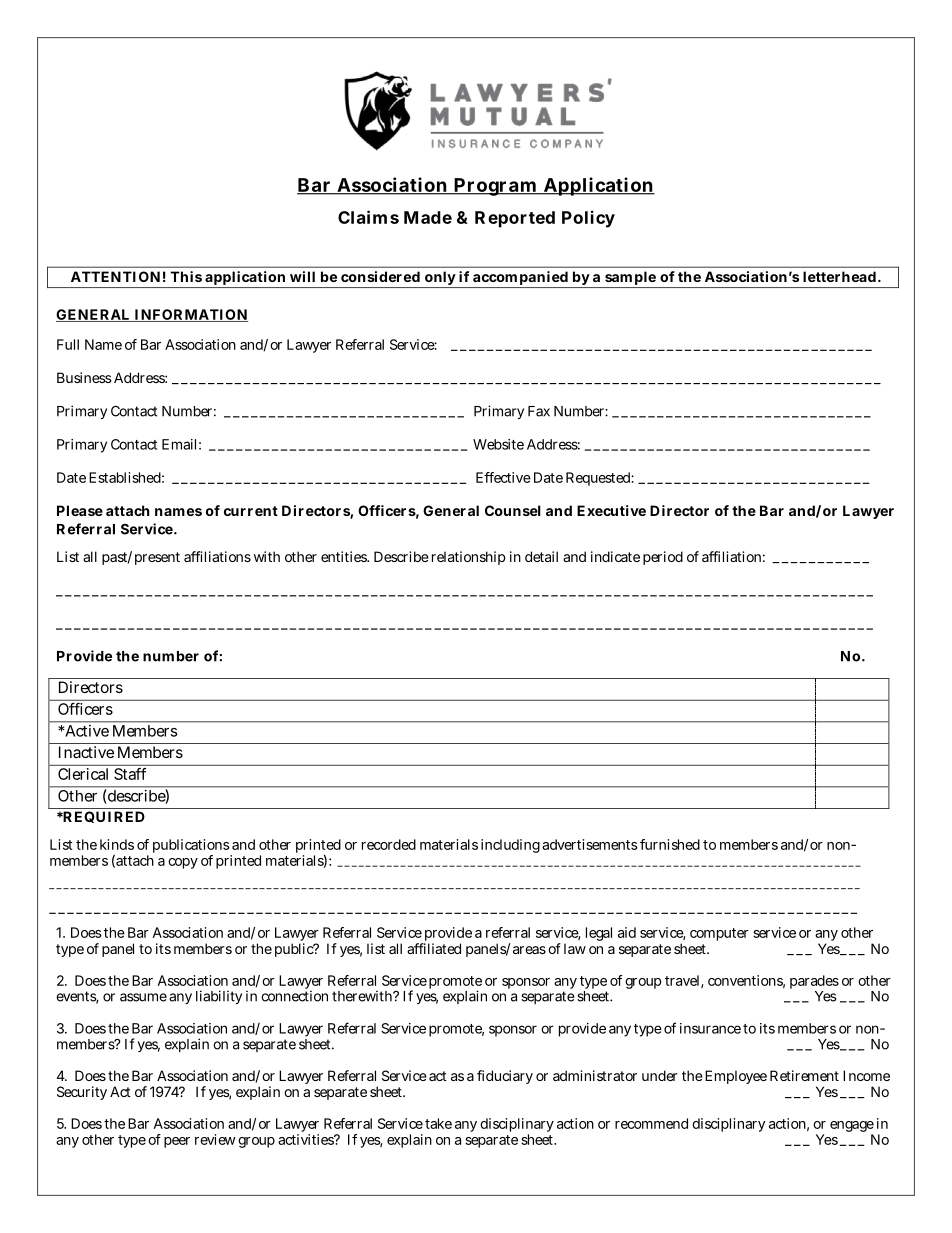 This document has height=1233, width=952. Describe the element at coordinates (468, 558) in the document. I see `relationship` at that location.
